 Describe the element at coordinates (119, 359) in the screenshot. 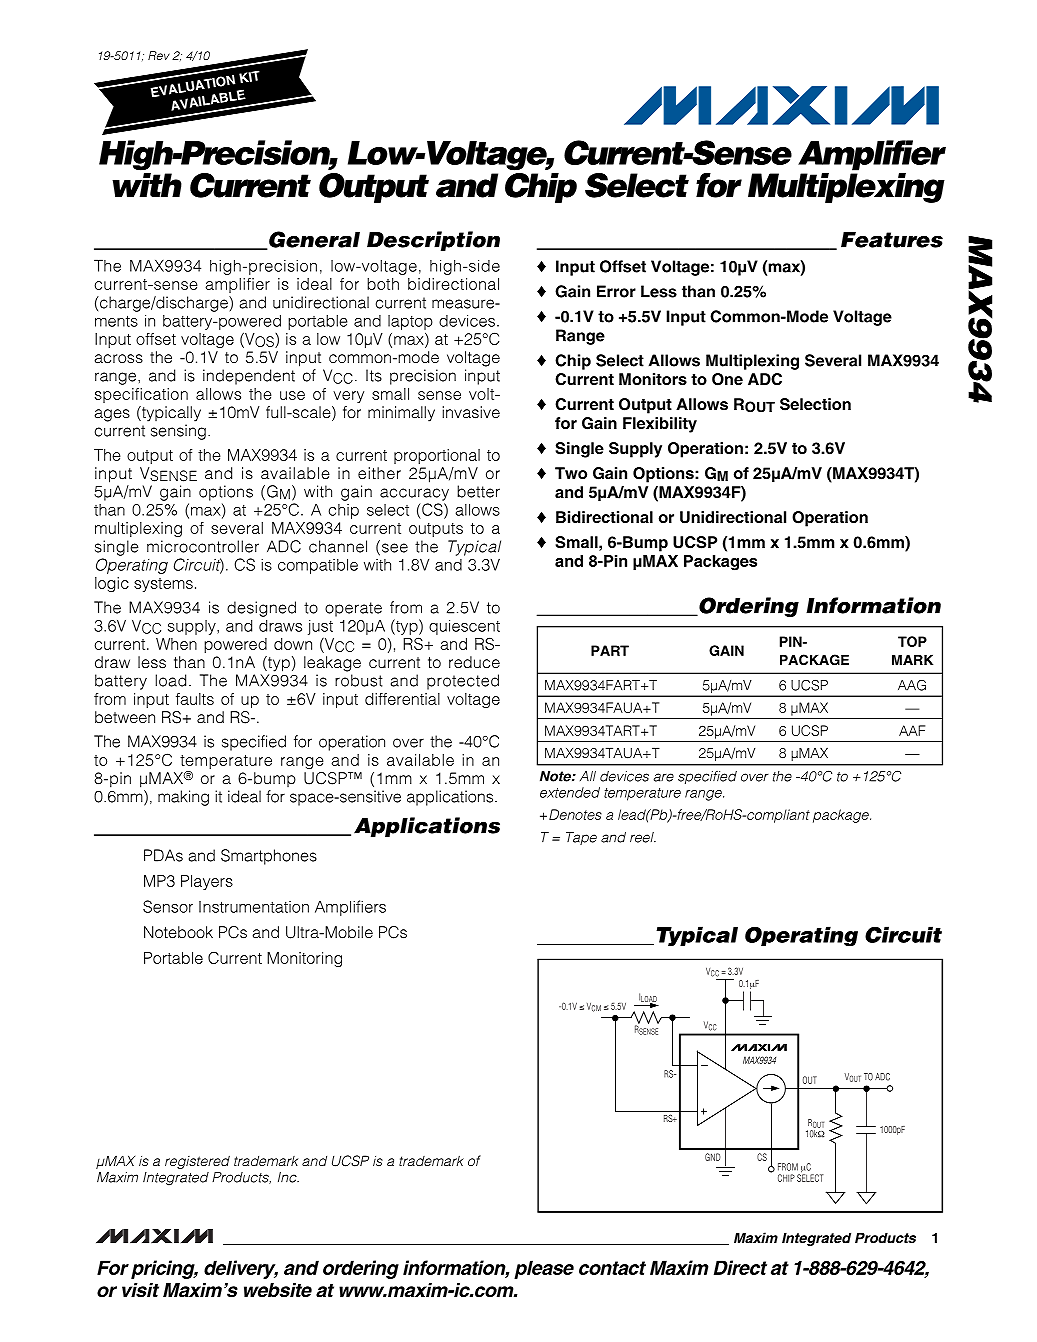

I see `across` at that location.
